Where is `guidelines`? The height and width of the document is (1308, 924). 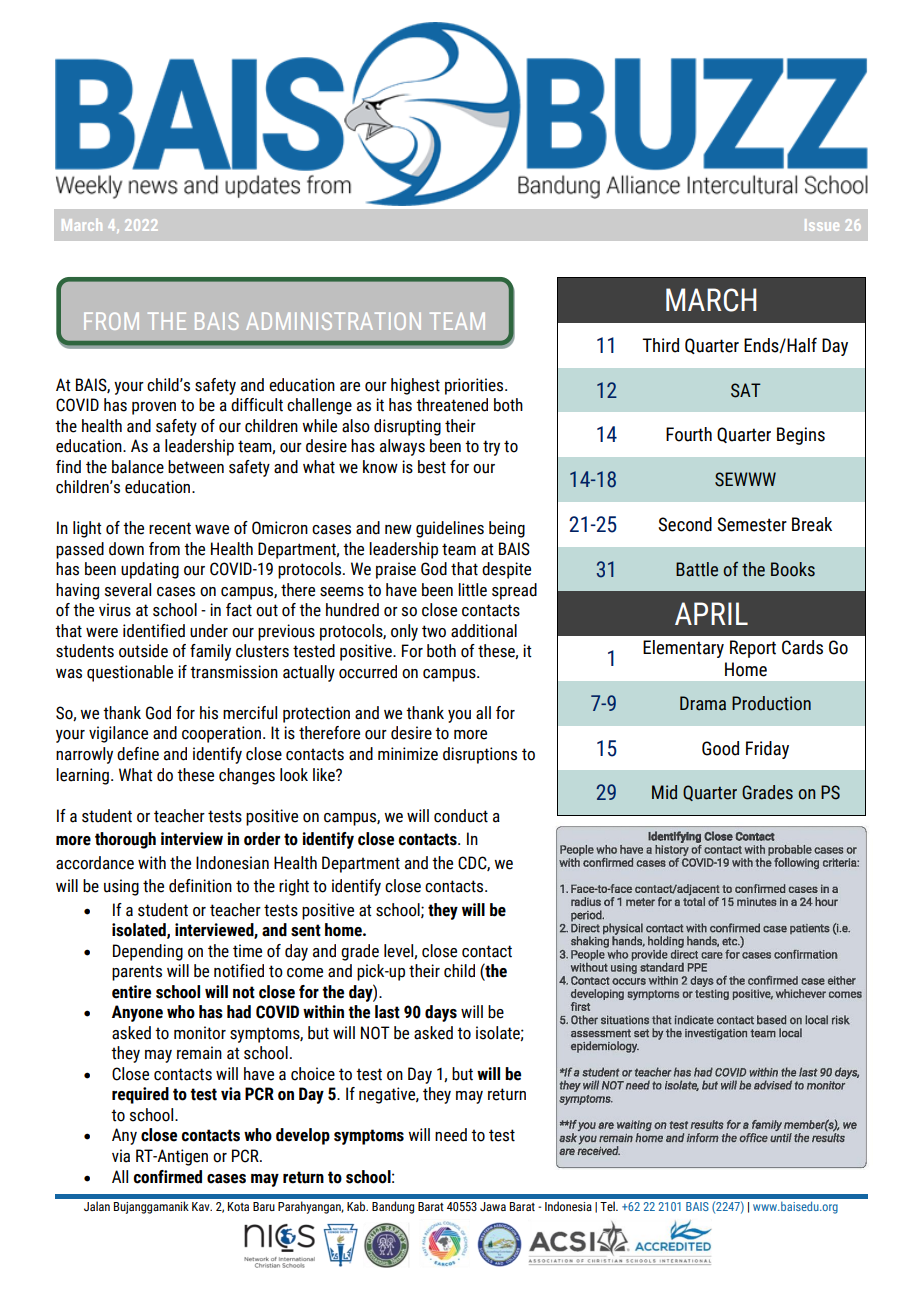
guidelines is located at coordinates (450, 529).
